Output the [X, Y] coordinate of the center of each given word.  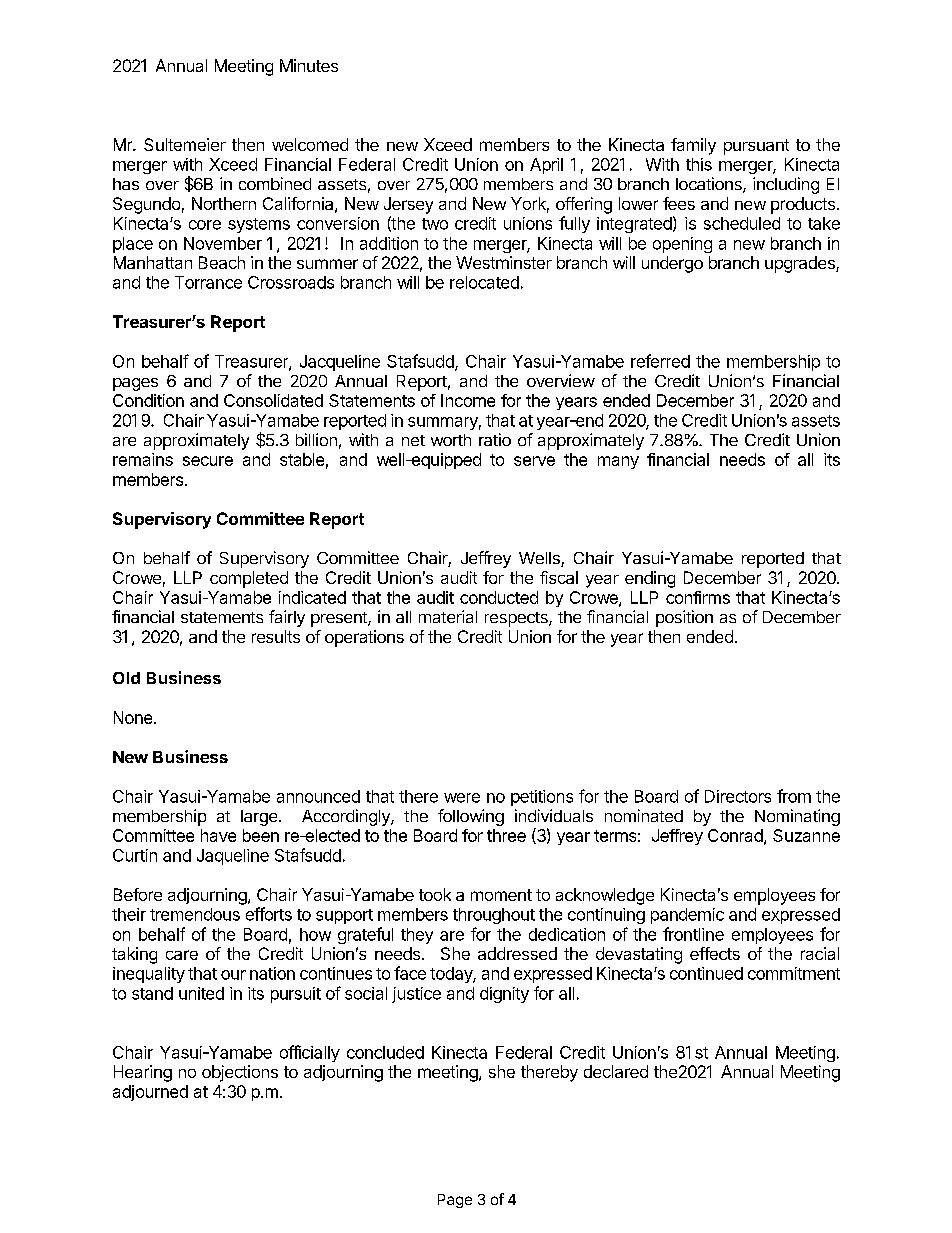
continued [706, 973]
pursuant [756, 147]
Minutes [309, 65]
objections [240, 1073]
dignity [504, 995]
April [546, 166]
